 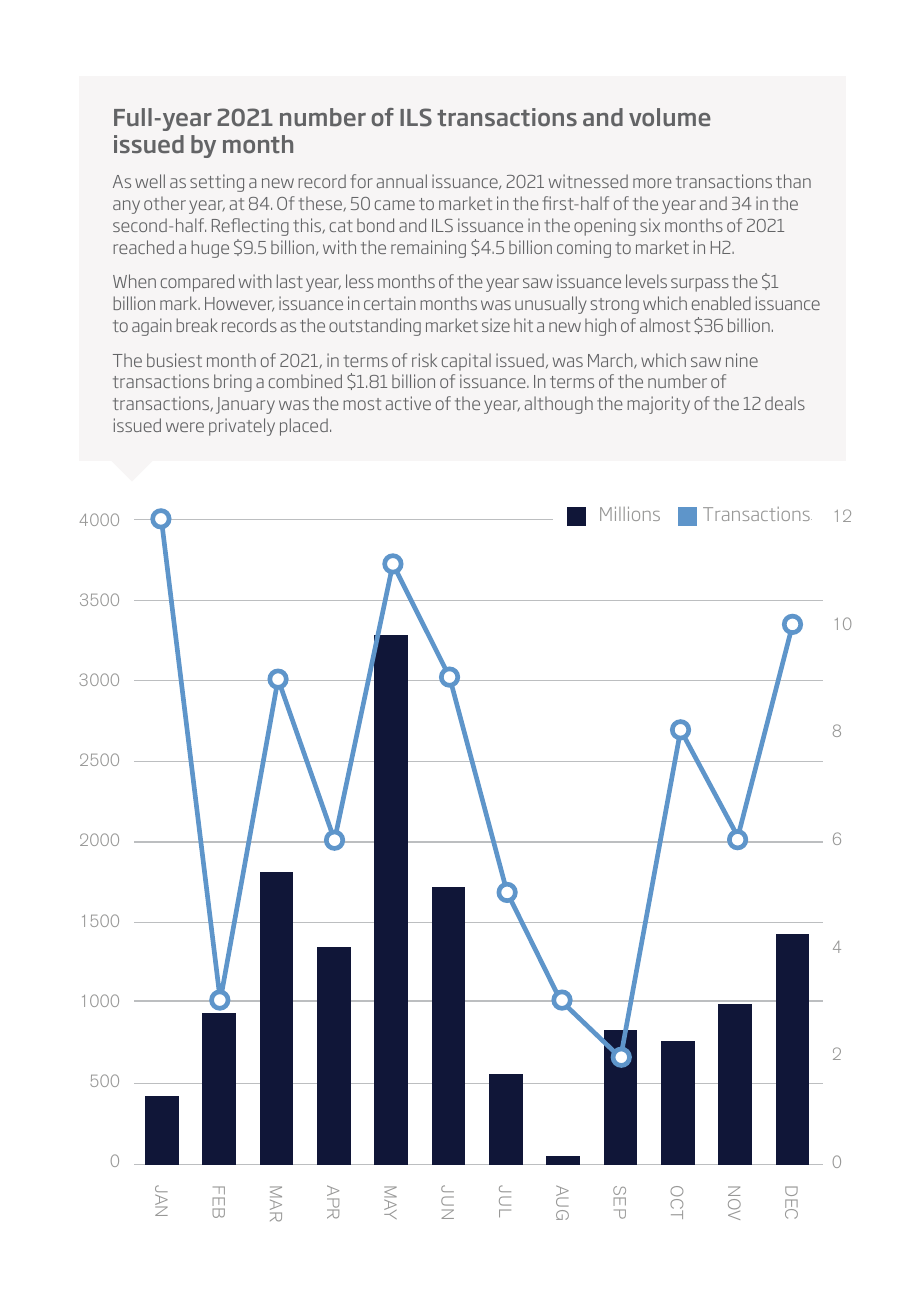 What do you see at coordinates (721, 303) in the document?
I see `enabled` at bounding box center [721, 303].
